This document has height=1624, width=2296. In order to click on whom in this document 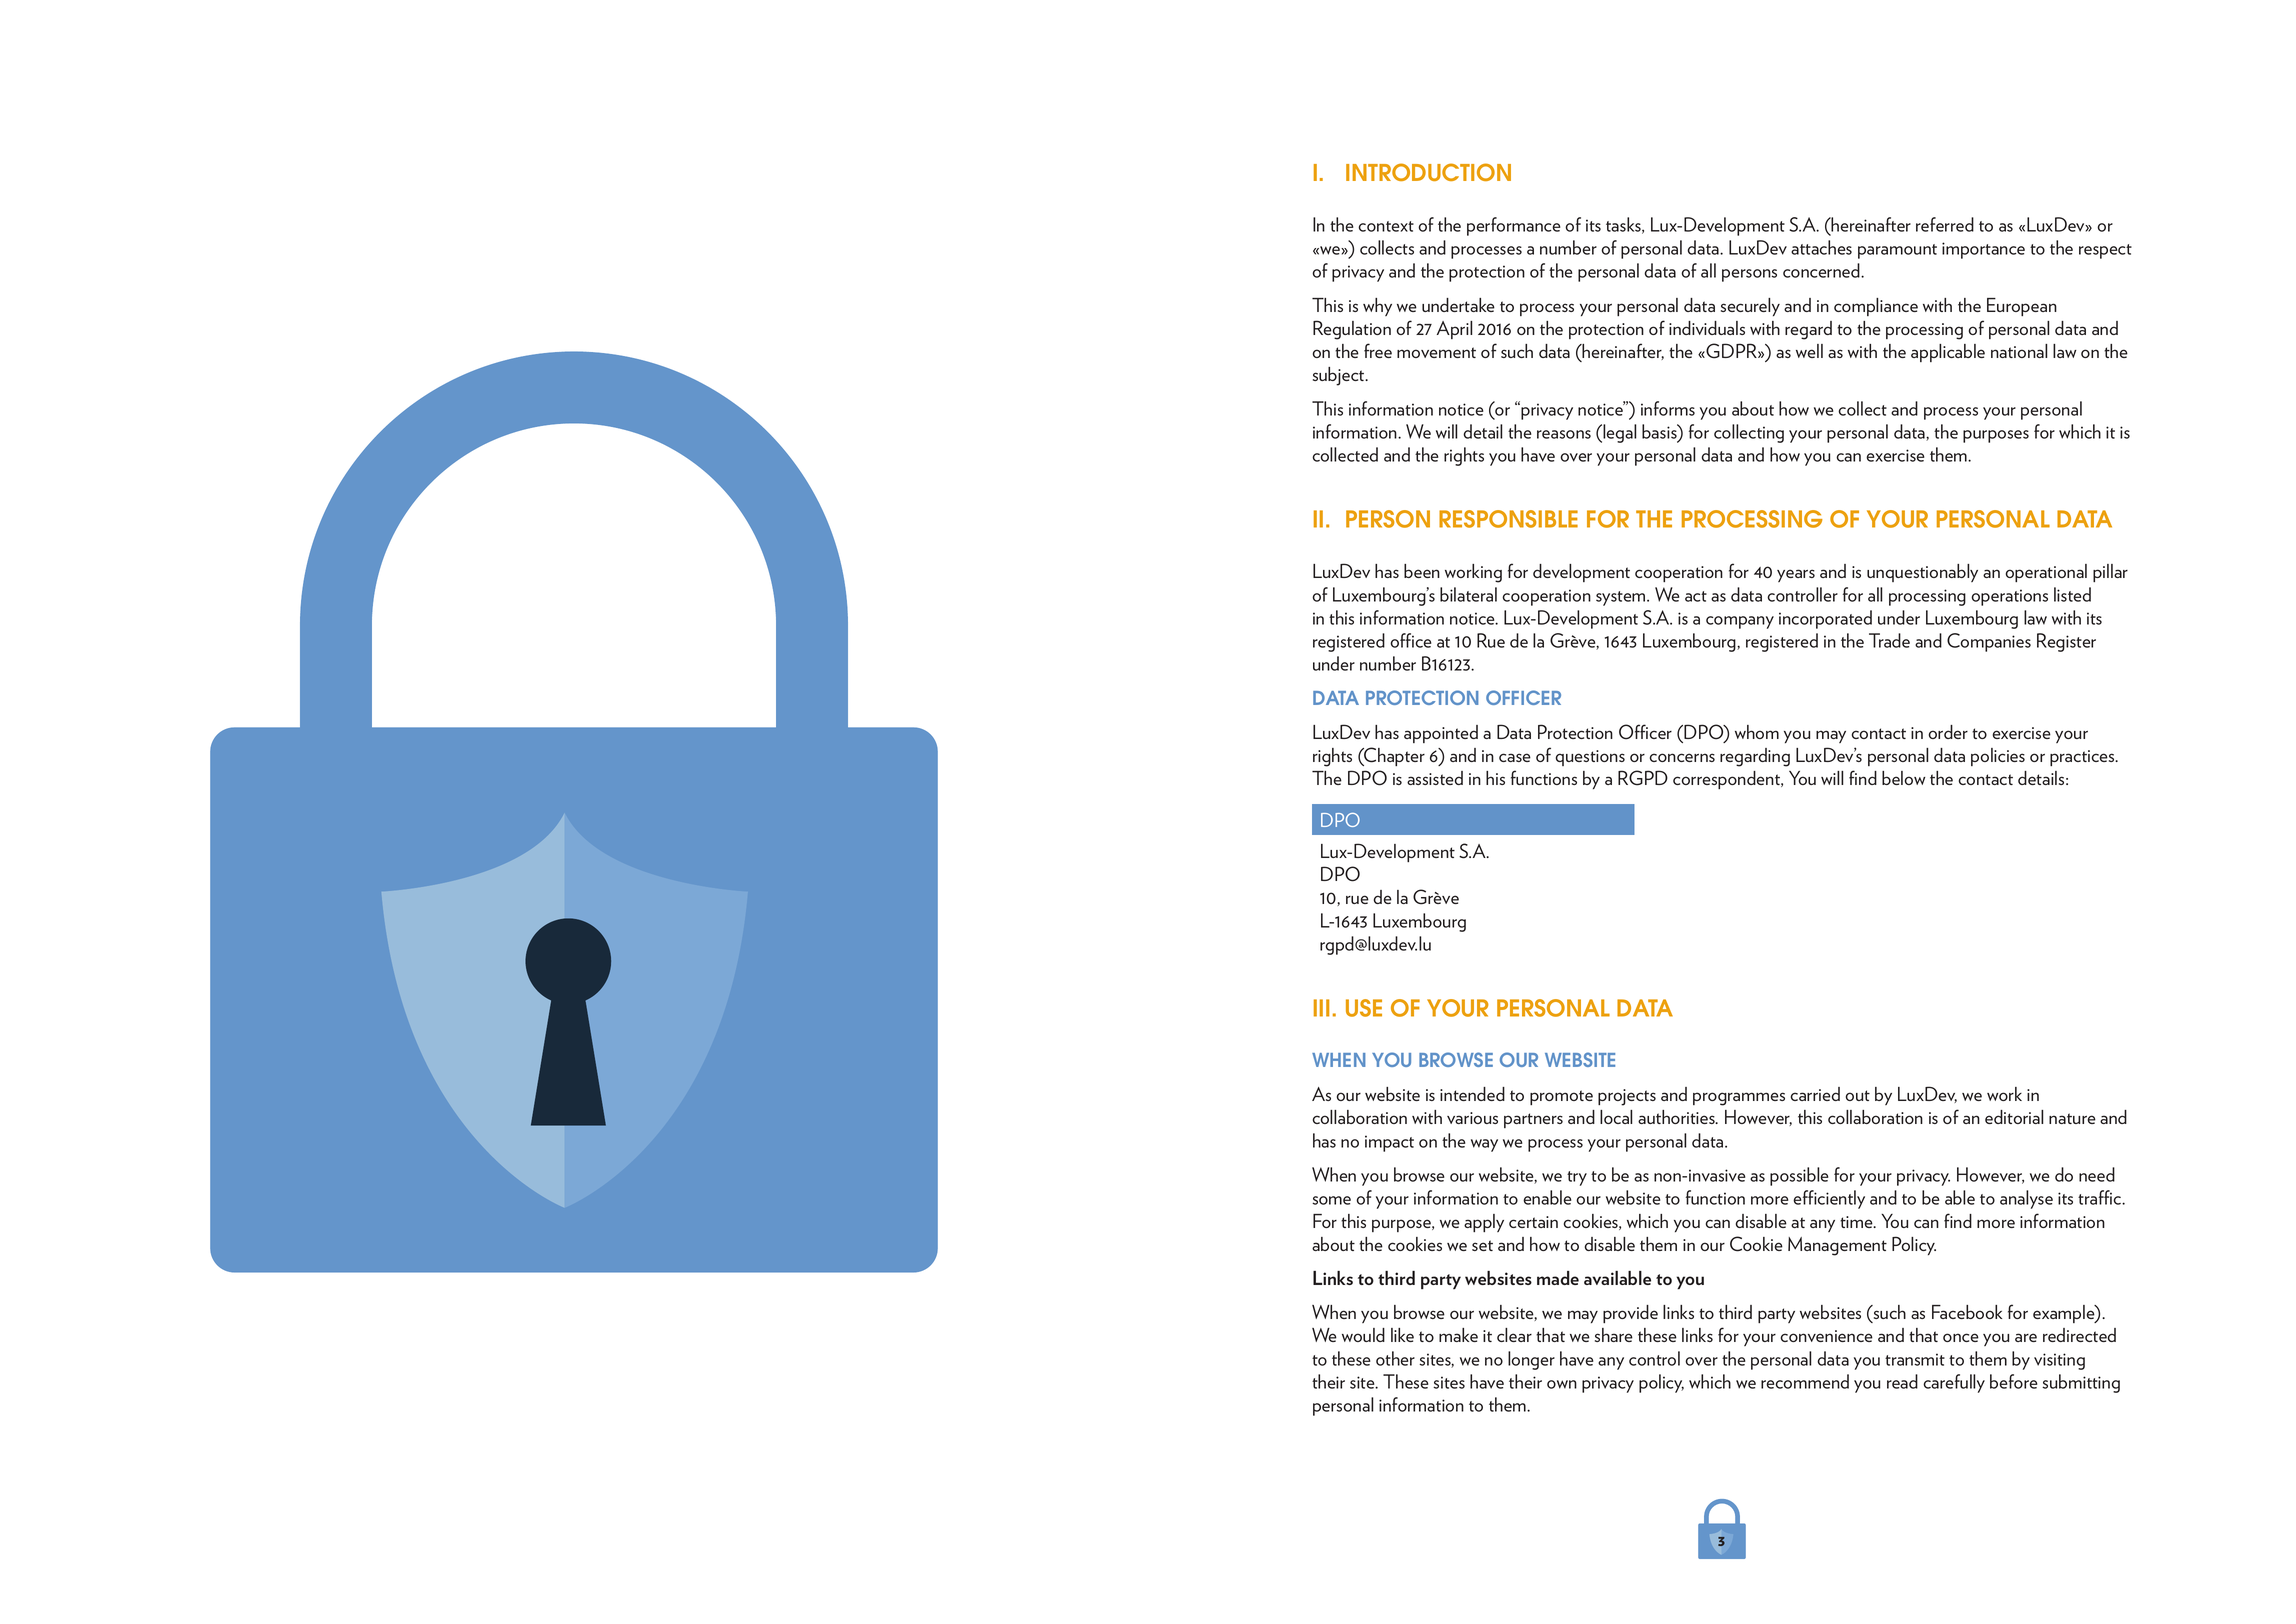, I will do `click(1757, 732)`.
